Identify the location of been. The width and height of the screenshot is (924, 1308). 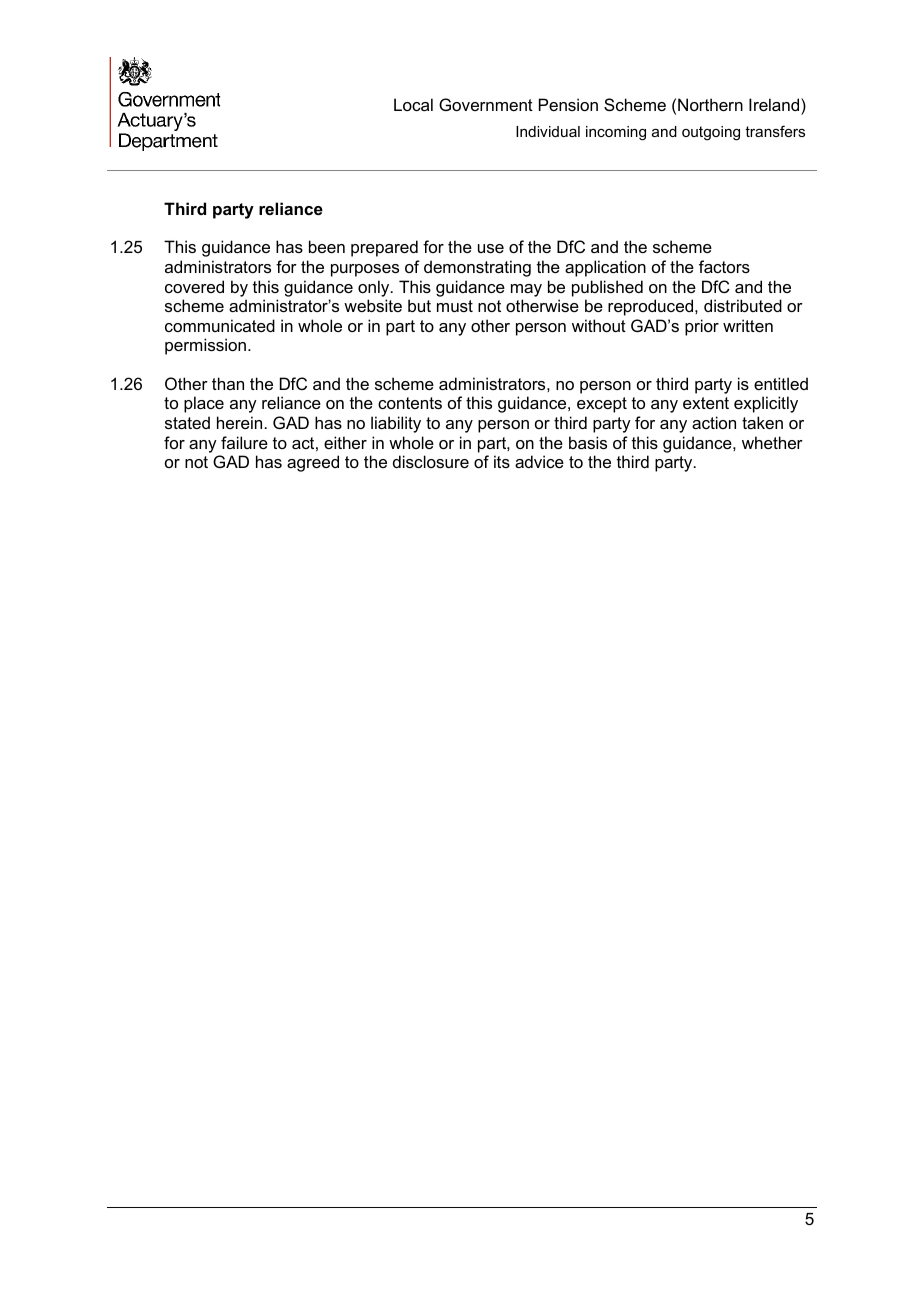
(327, 246).
